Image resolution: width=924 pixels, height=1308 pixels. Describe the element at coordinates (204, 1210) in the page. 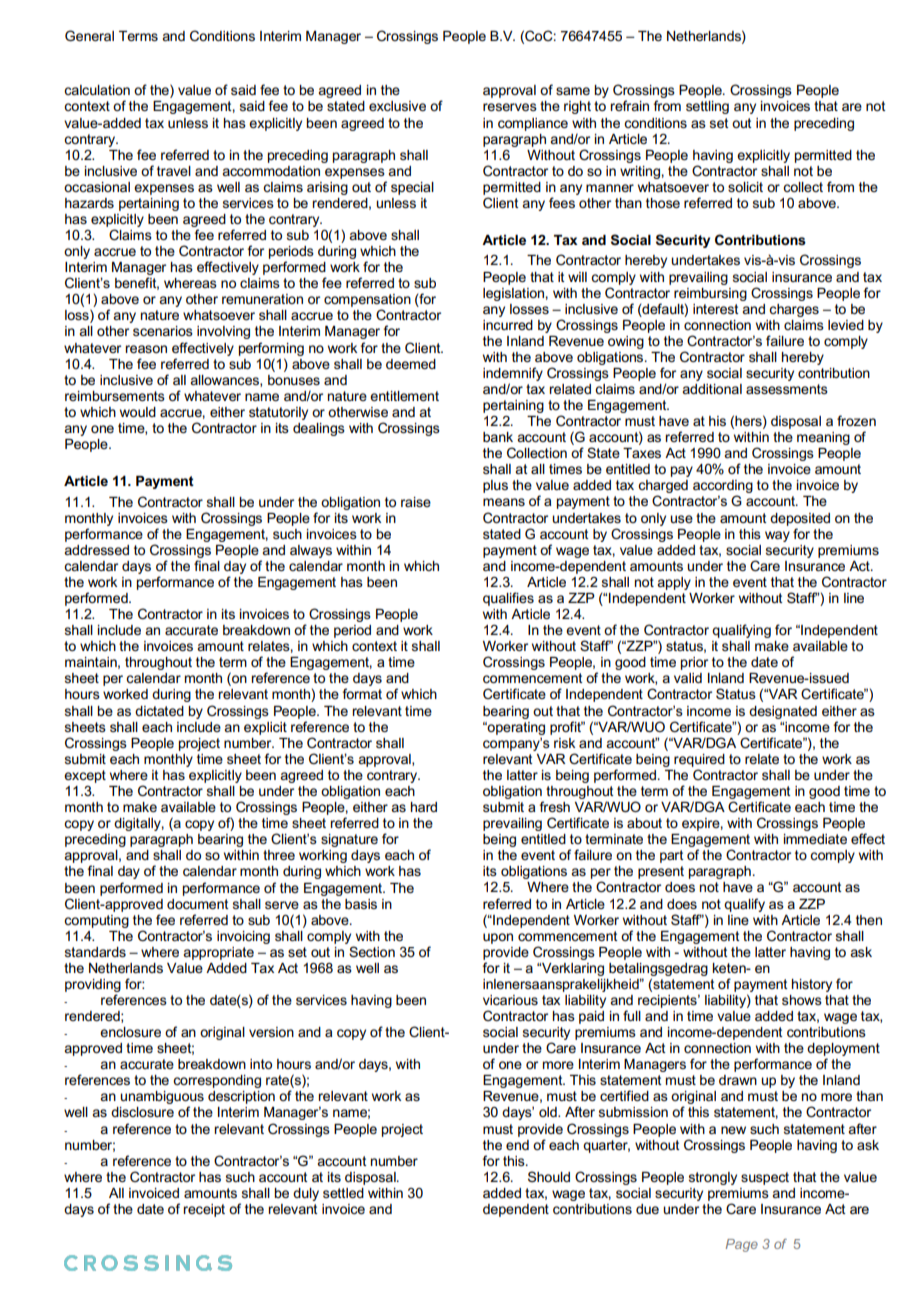

I see `receipt` at that location.
